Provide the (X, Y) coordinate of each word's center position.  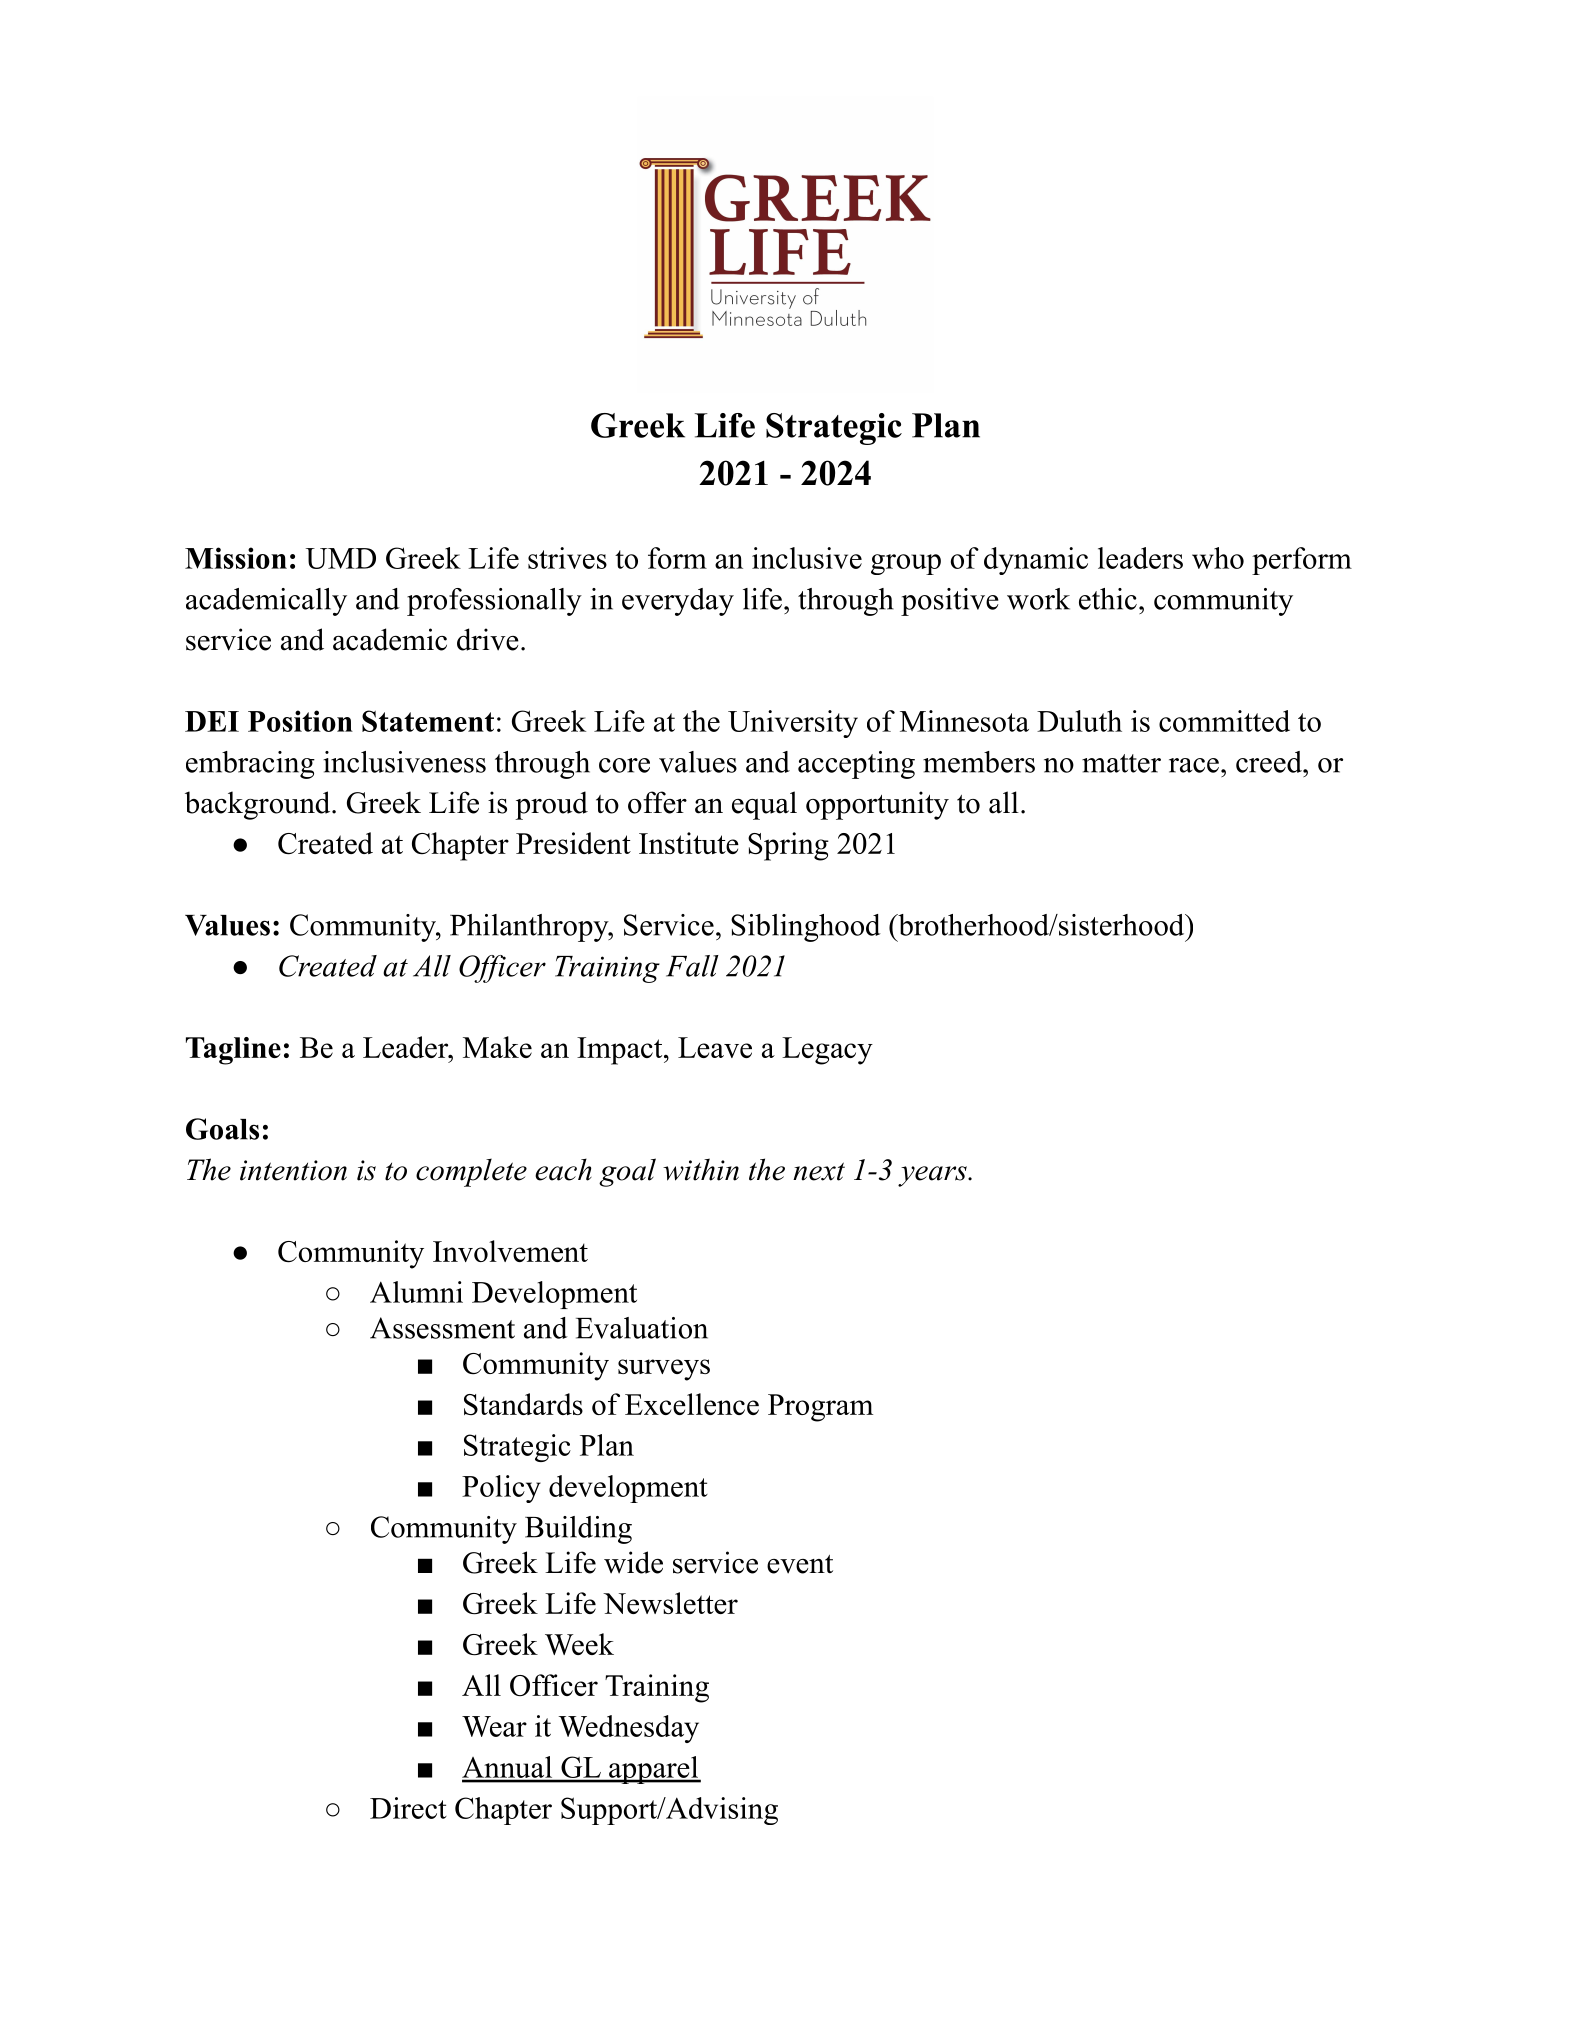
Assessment (442, 1328)
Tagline (233, 1051)
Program (820, 1408)
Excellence (692, 1404)
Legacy (827, 1051)
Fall (692, 966)
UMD (341, 558)
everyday (678, 602)
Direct (408, 1808)
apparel (653, 1770)
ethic (1108, 599)
